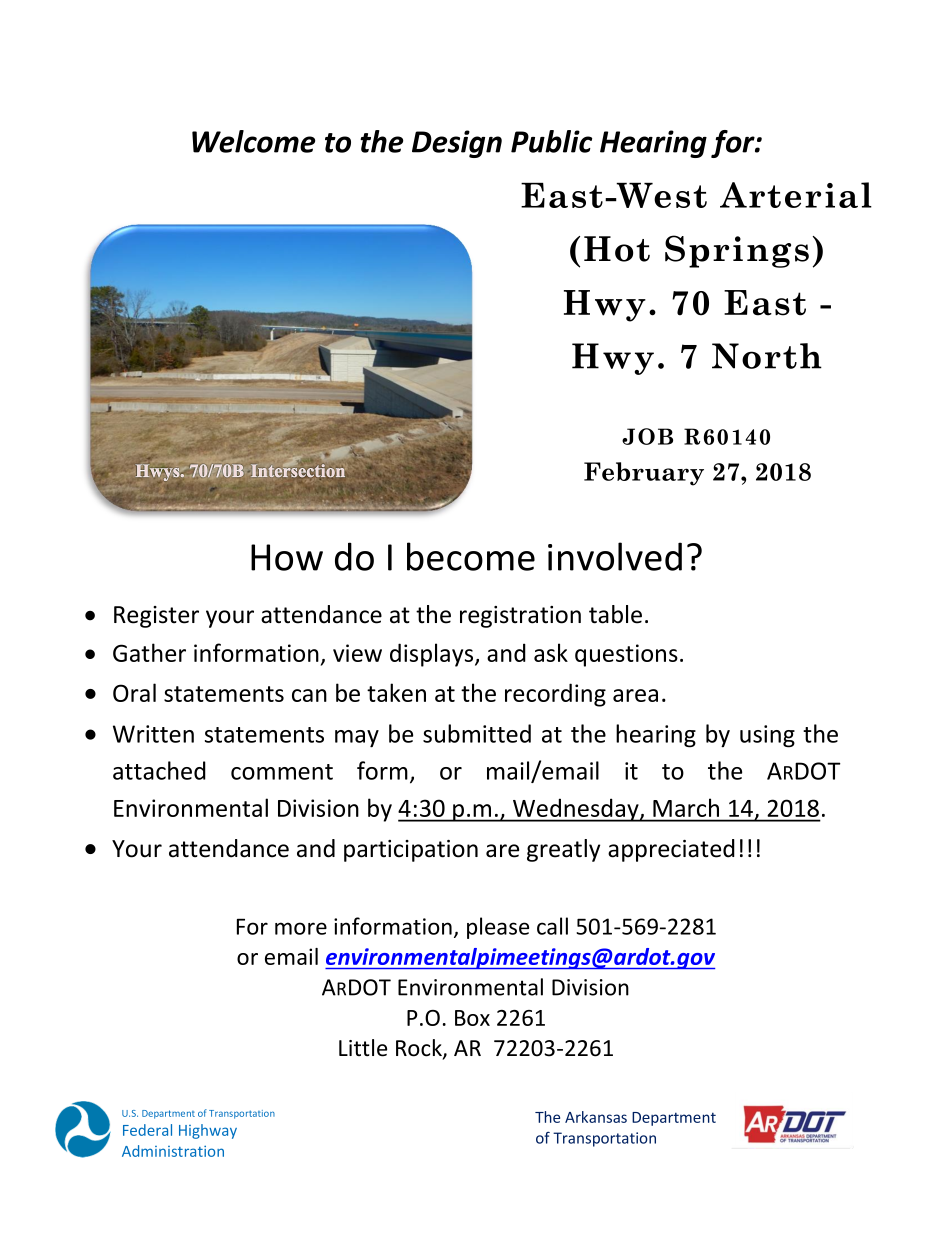 Image resolution: width=952 pixels, height=1233 pixels. What do you see at coordinates (796, 195) in the screenshot?
I see `Arterial` at bounding box center [796, 195].
